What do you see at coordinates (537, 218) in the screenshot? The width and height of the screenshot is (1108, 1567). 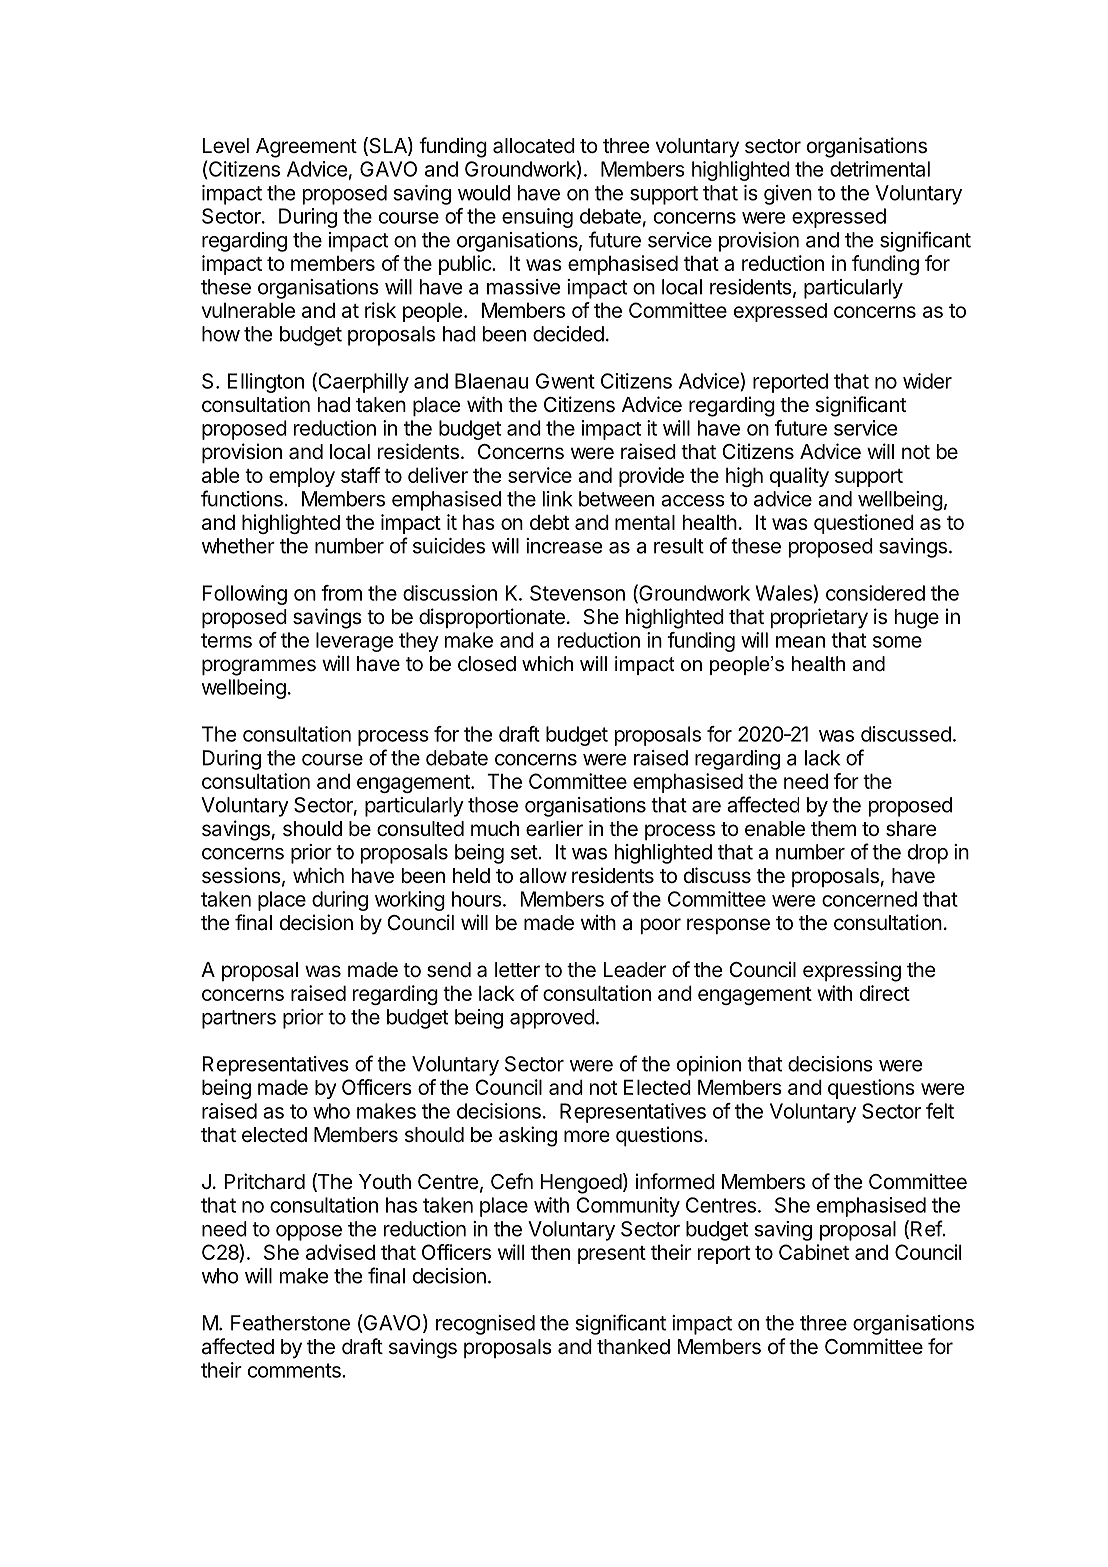 I see `ensuing` at bounding box center [537, 218].
